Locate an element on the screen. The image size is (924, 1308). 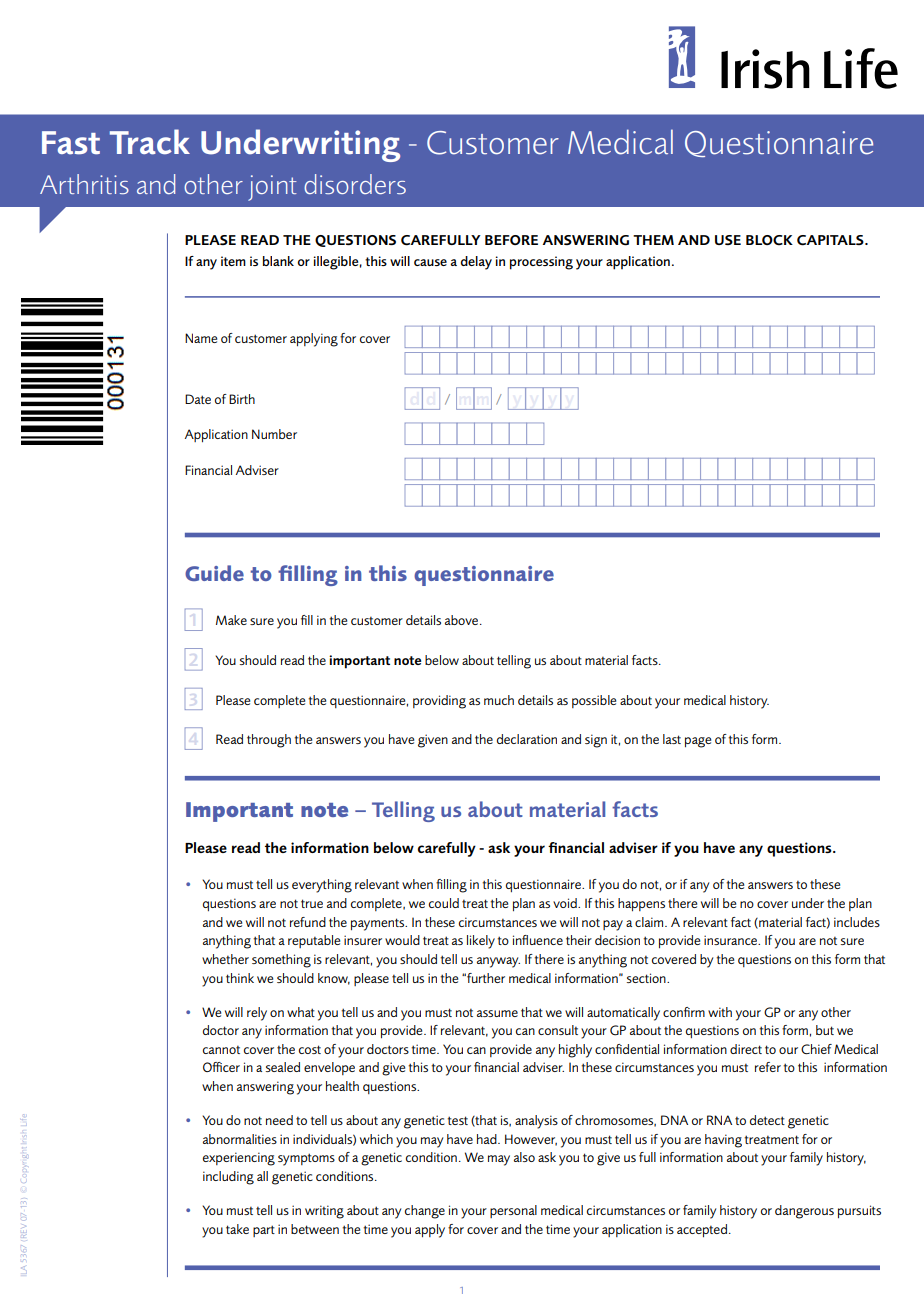
whether is located at coordinates (225, 959).
